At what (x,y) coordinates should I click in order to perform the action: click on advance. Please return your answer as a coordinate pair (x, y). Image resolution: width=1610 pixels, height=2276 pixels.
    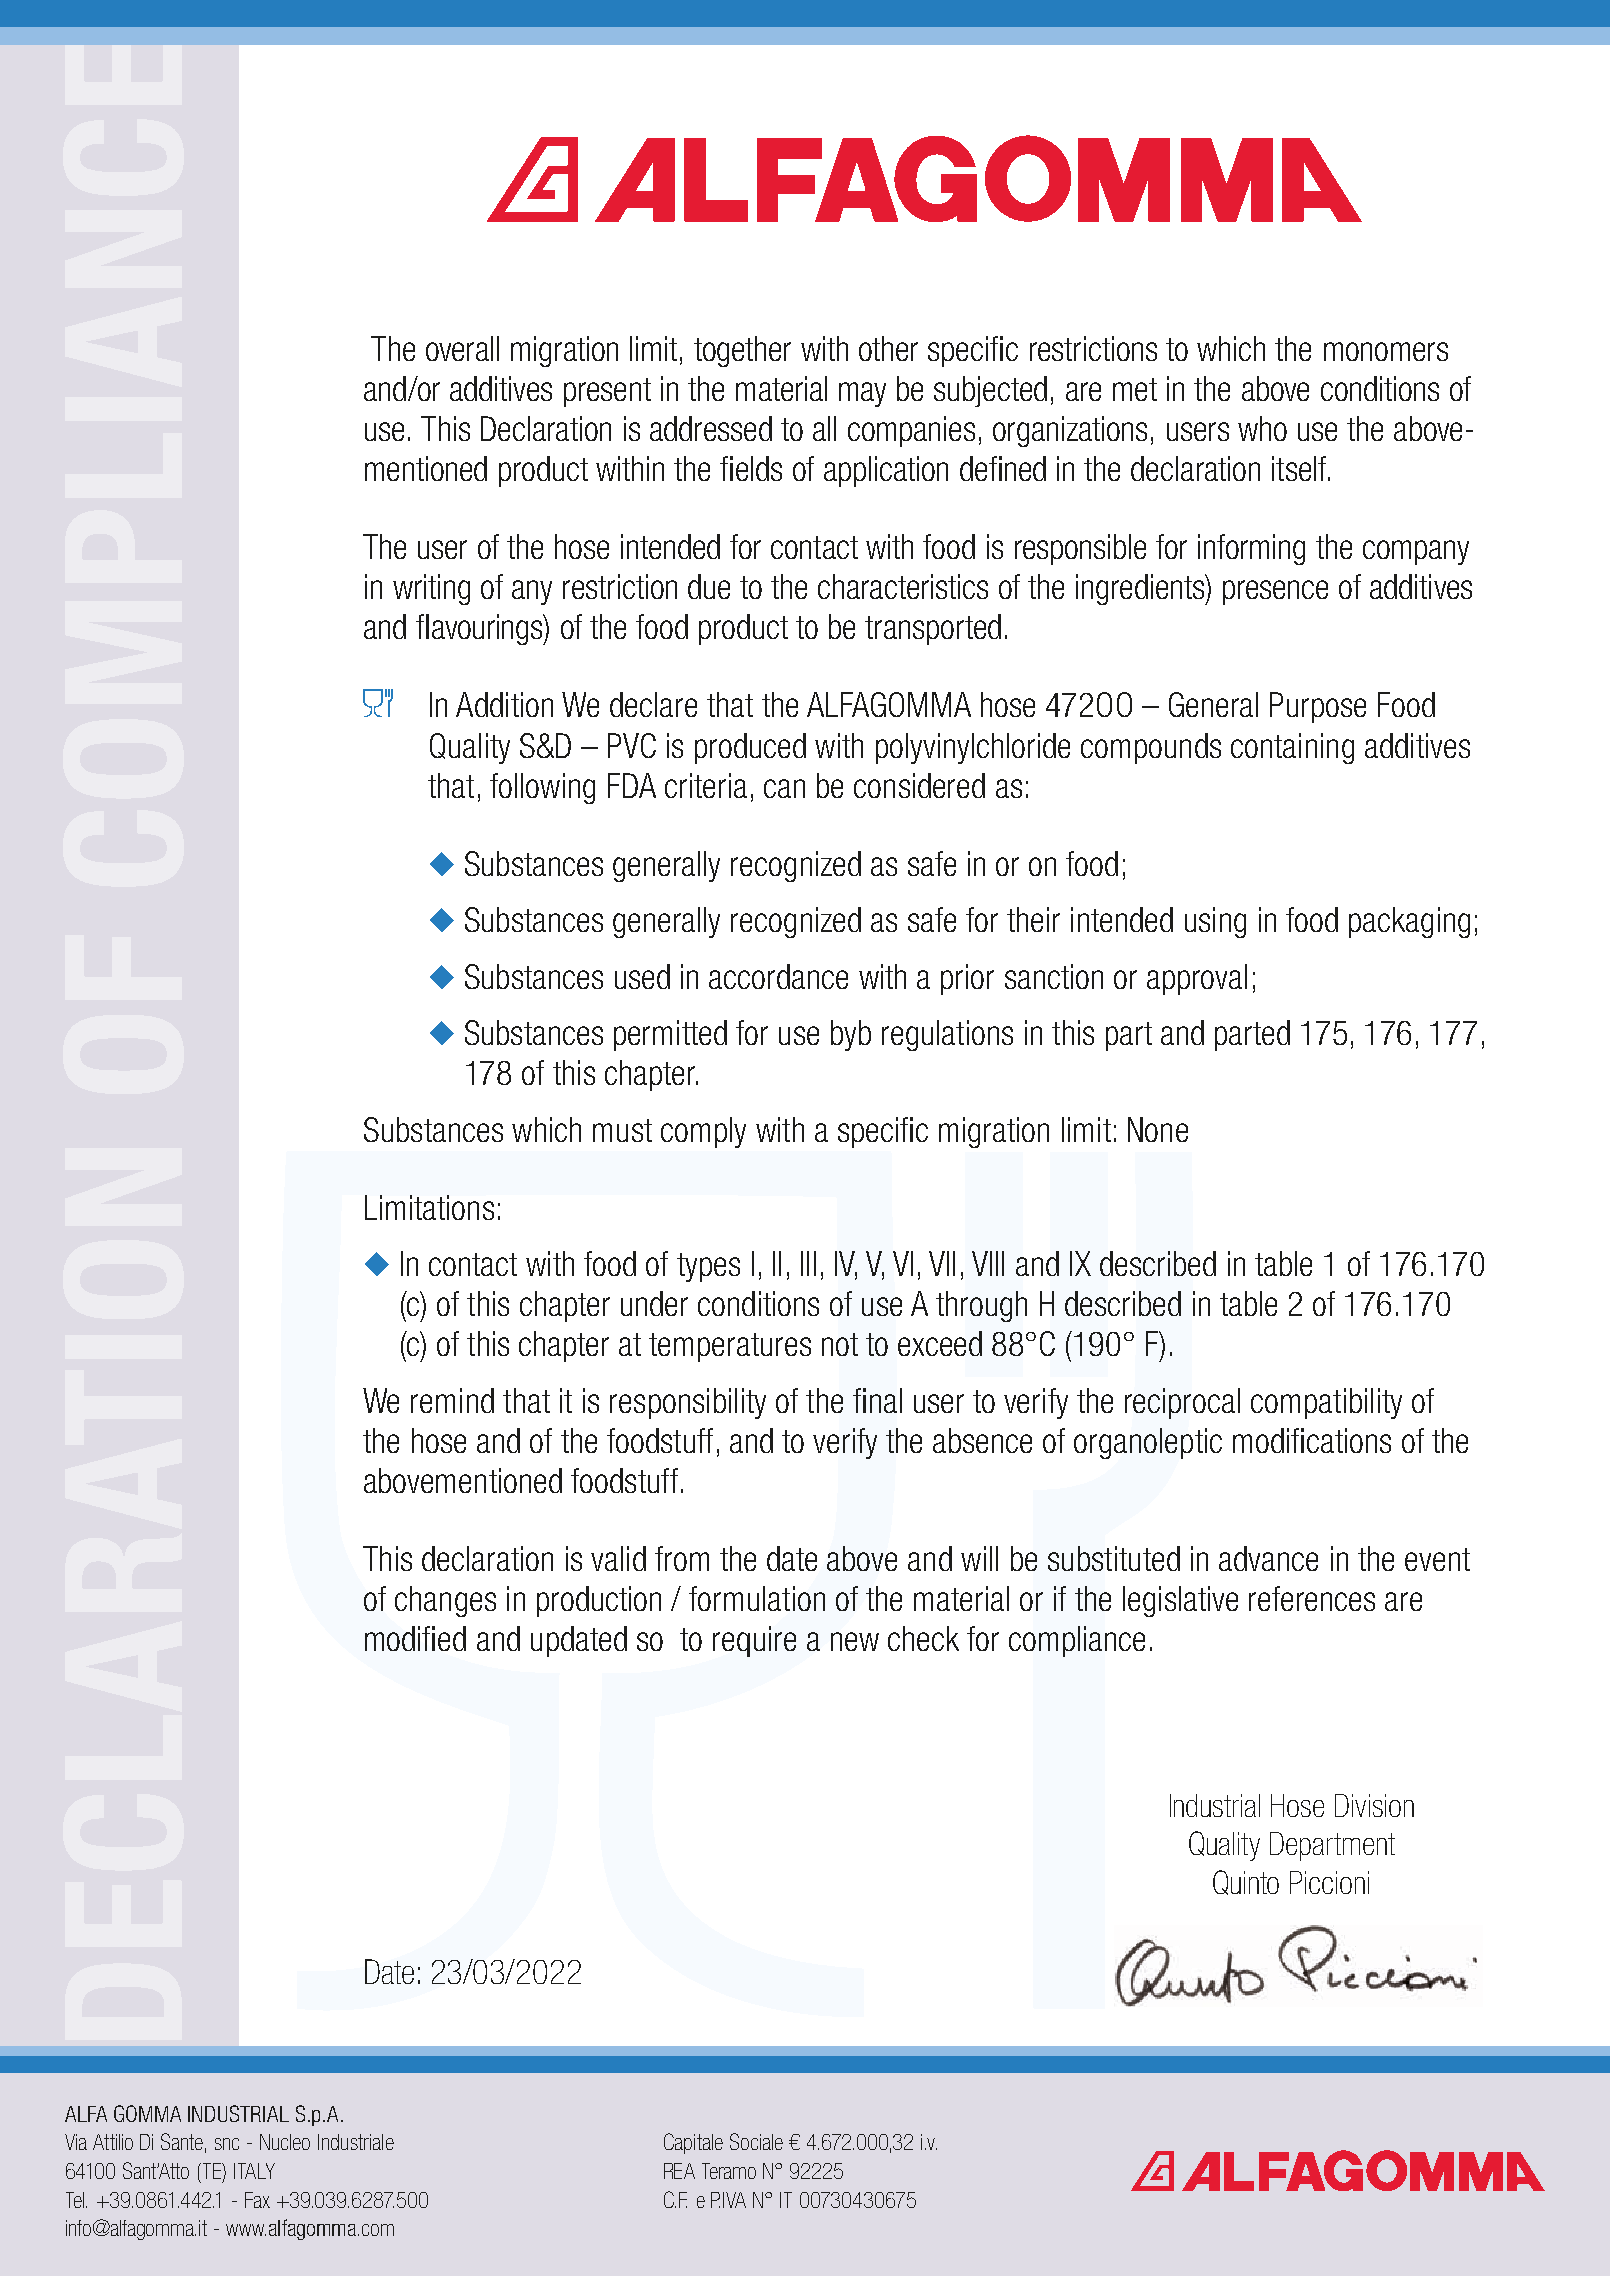
    Looking at the image, I should click on (1268, 1558).
